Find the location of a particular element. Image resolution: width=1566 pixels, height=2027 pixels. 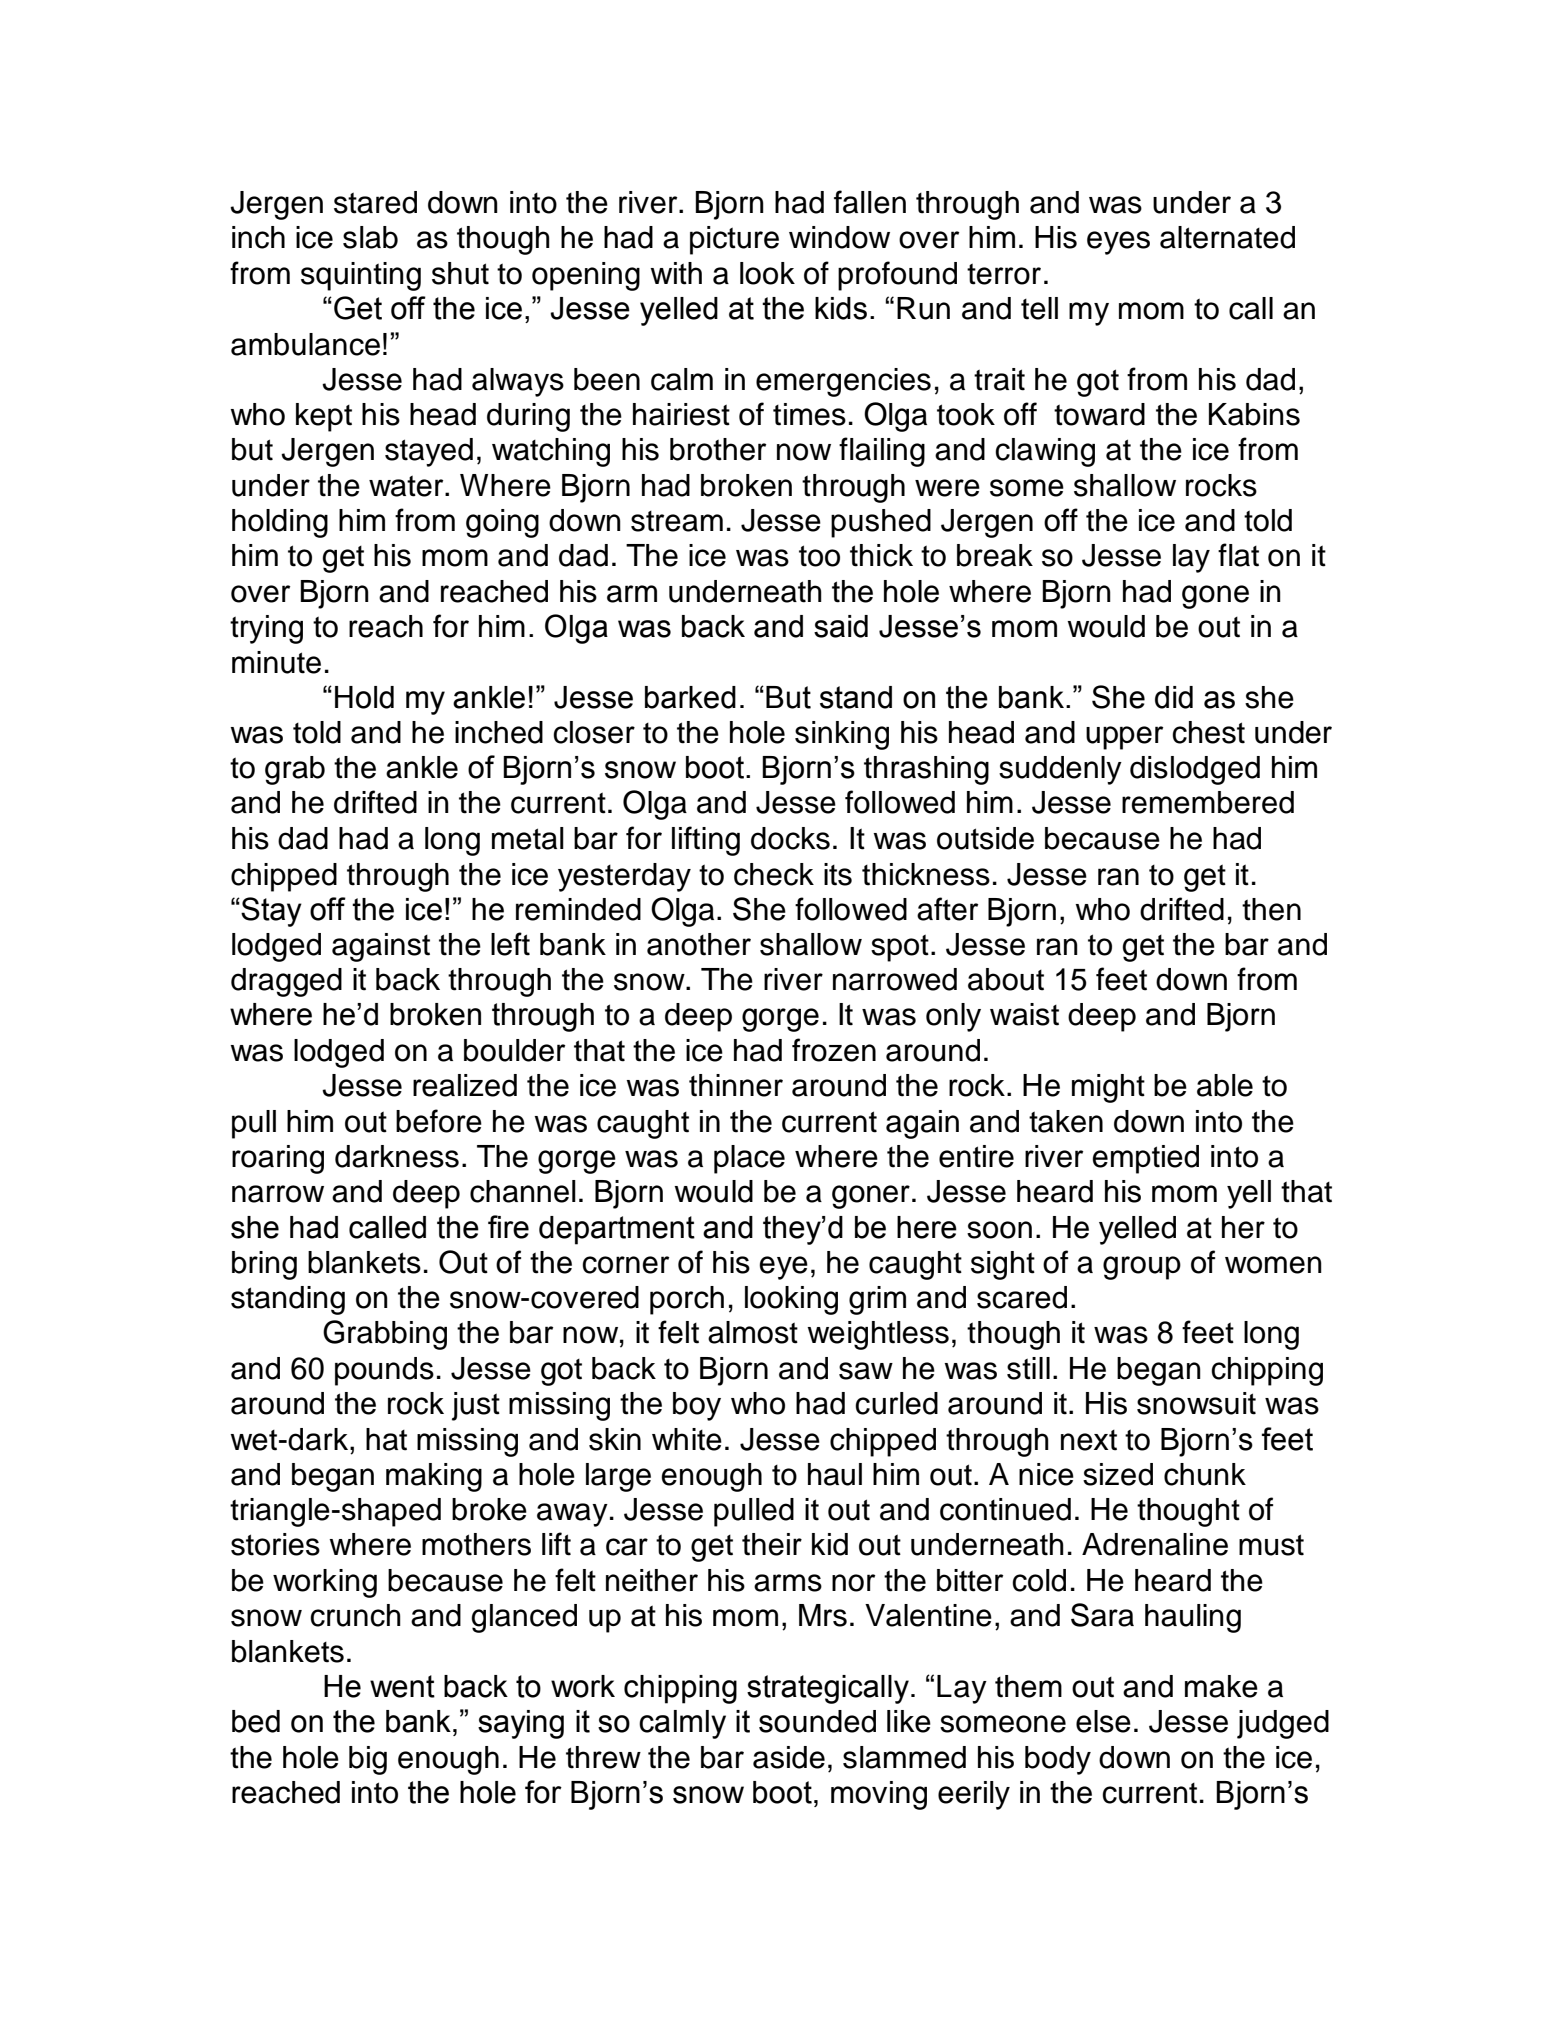

stream is located at coordinates (677, 521).
